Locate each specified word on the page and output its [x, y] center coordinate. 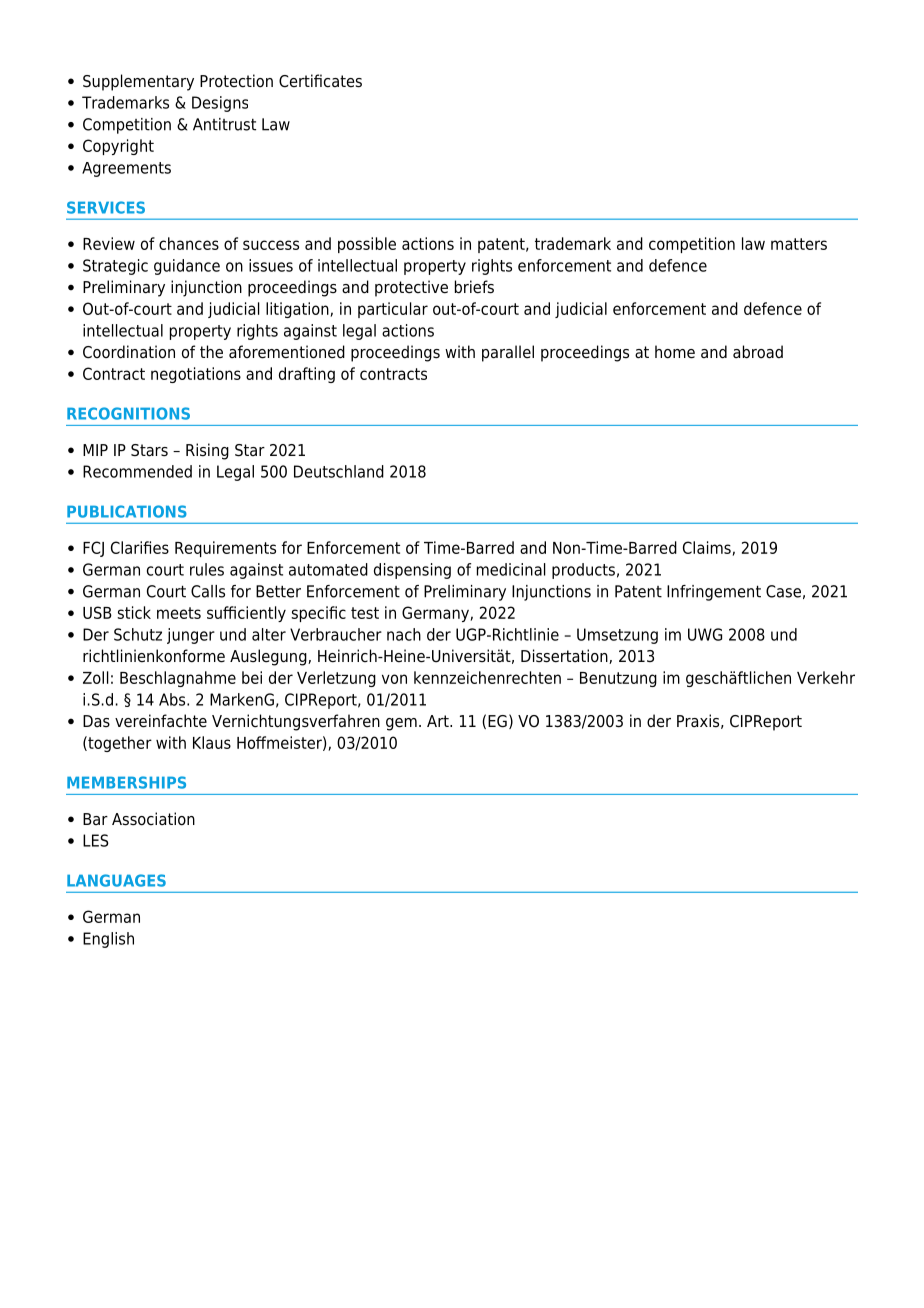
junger [191, 636]
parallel [508, 353]
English [108, 940]
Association [153, 819]
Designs [220, 104]
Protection [236, 81]
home [675, 352]
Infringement [714, 593]
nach [404, 634]
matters [799, 244]
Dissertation [565, 656]
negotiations [196, 375]
